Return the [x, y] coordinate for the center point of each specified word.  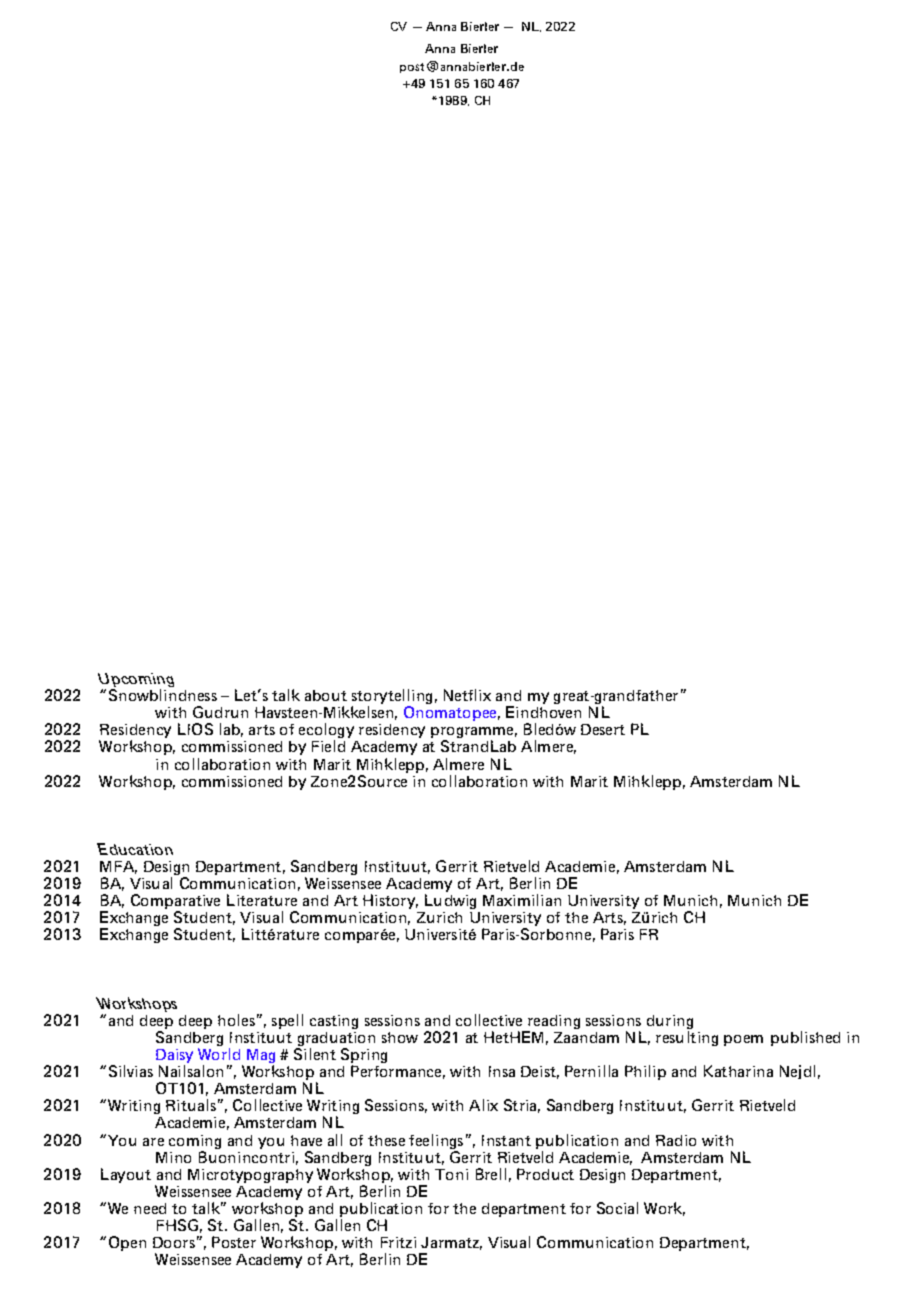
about [326, 695]
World [219, 1054]
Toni [451, 1174]
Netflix [467, 695]
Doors [174, 1242]
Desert [603, 729]
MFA [118, 867]
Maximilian [522, 900]
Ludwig [451, 903]
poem [743, 1040]
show [399, 1033]
